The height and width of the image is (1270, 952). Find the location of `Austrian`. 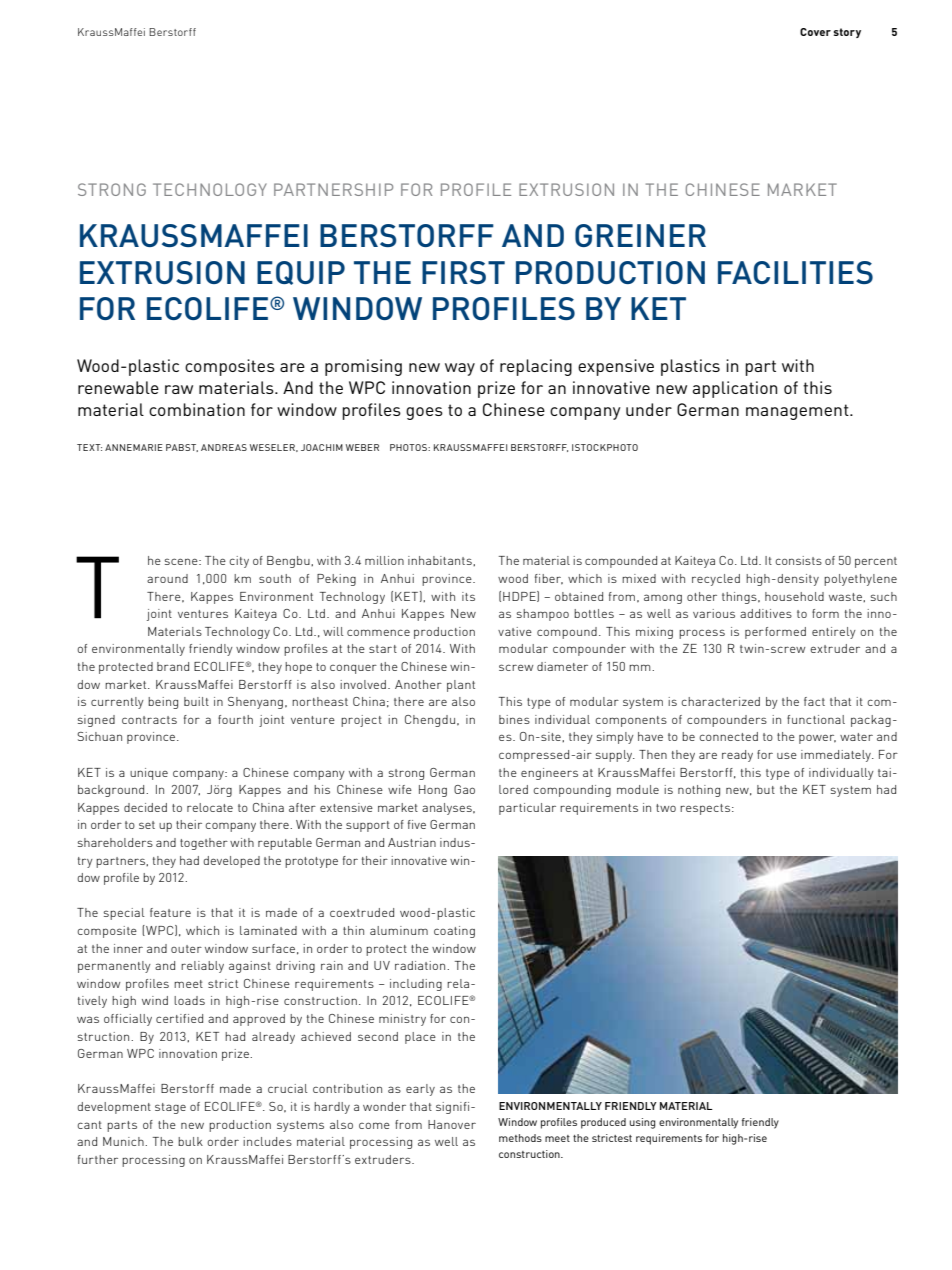

Austrian is located at coordinates (412, 842).
